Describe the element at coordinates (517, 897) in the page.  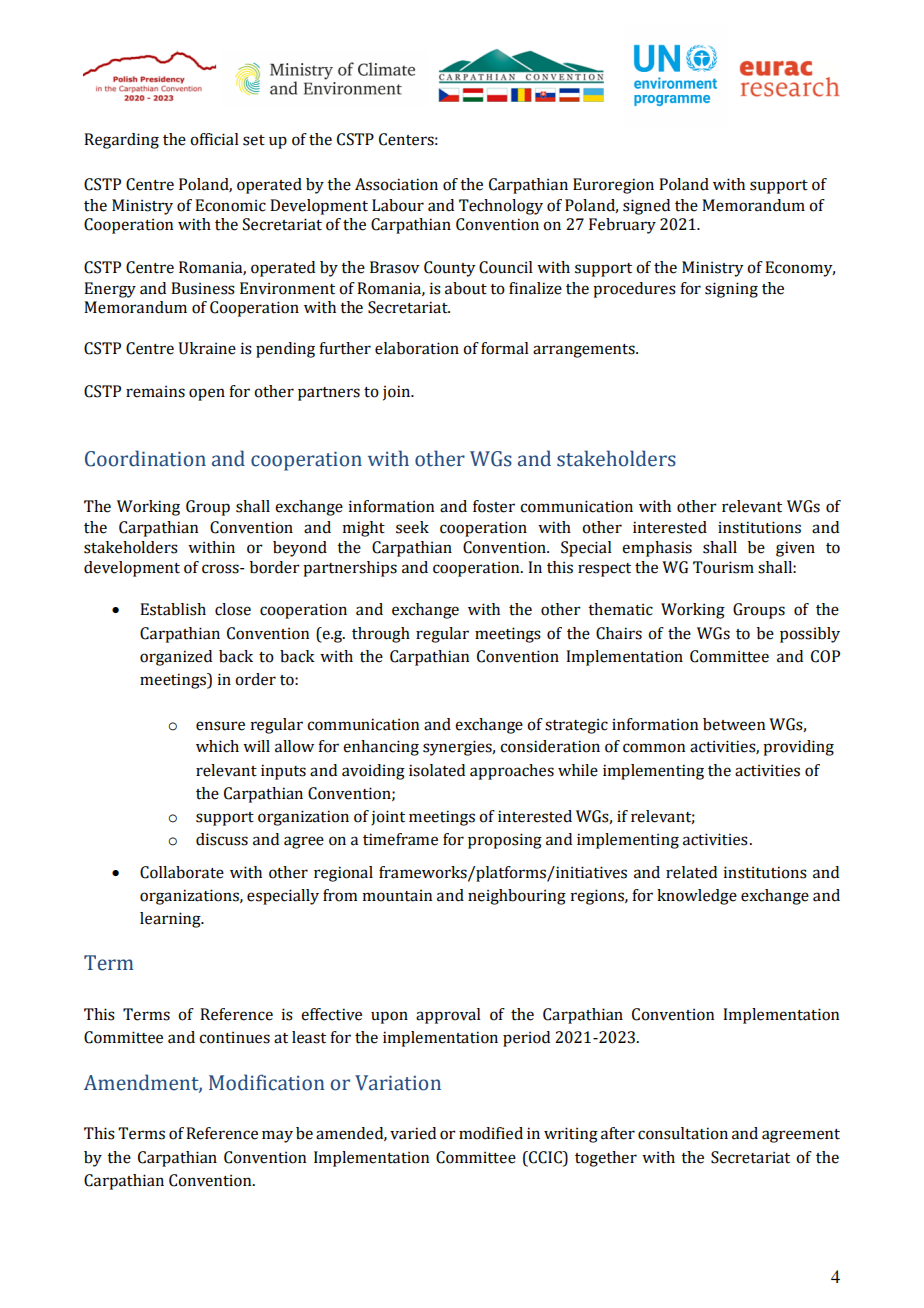
I see `neighbouring` at that location.
